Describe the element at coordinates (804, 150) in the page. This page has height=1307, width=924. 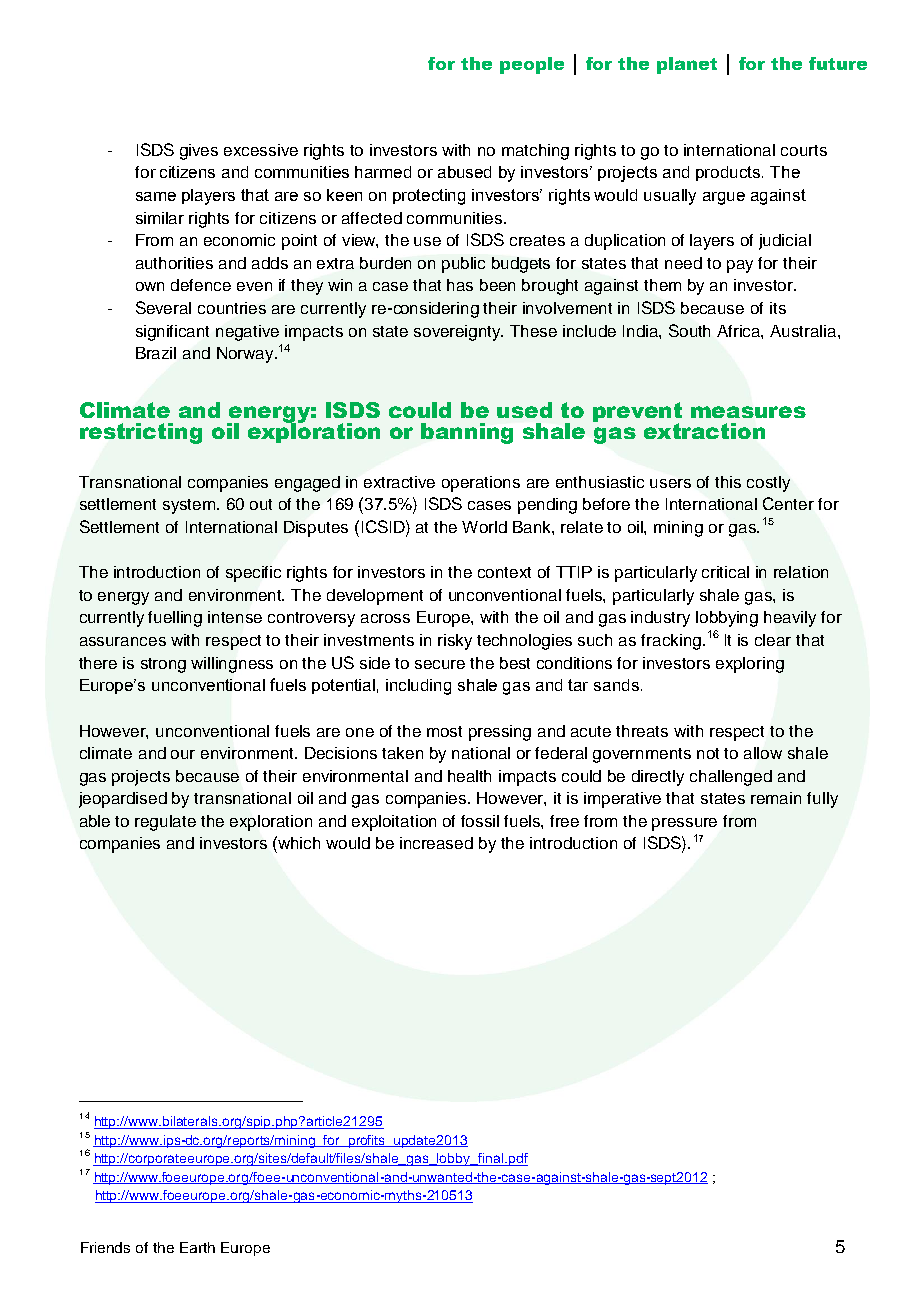
I see `courts` at that location.
